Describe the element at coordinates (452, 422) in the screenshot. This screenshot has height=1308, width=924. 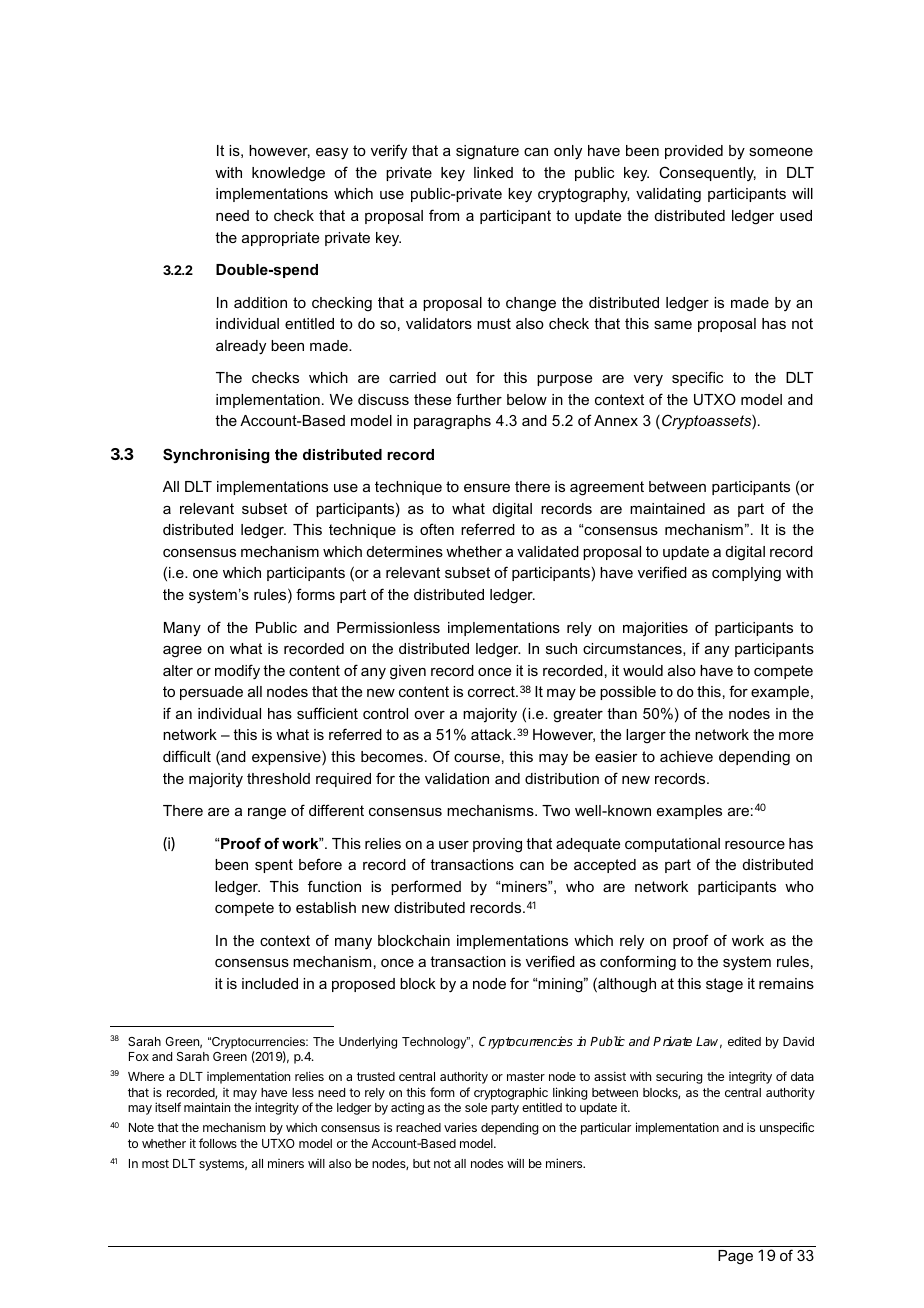
I see `paragraphs` at that location.
